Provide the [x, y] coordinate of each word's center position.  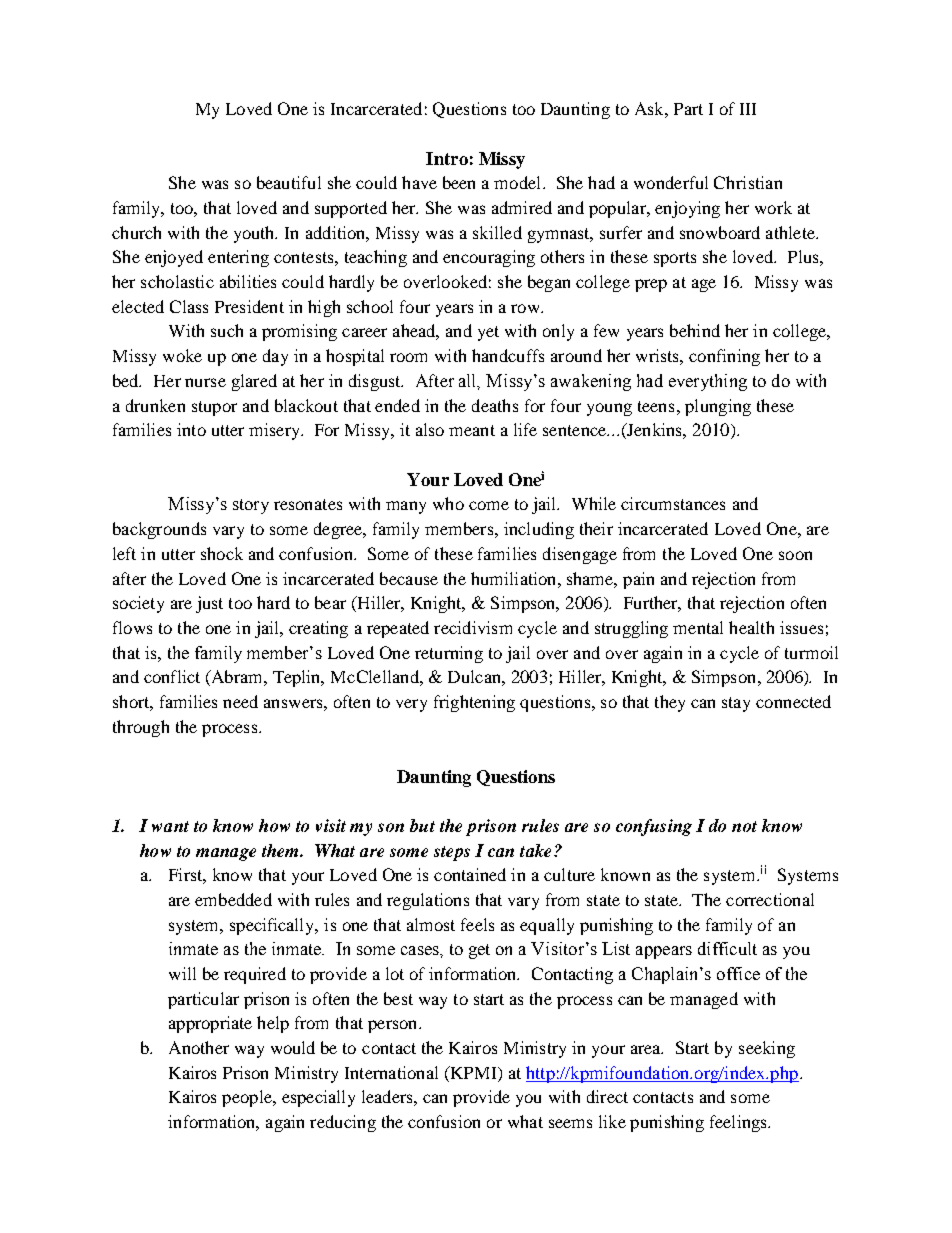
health [751, 627]
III [748, 109]
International [391, 1072]
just [209, 604]
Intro [447, 158]
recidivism [473, 627]
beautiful [289, 182]
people [248, 1098]
